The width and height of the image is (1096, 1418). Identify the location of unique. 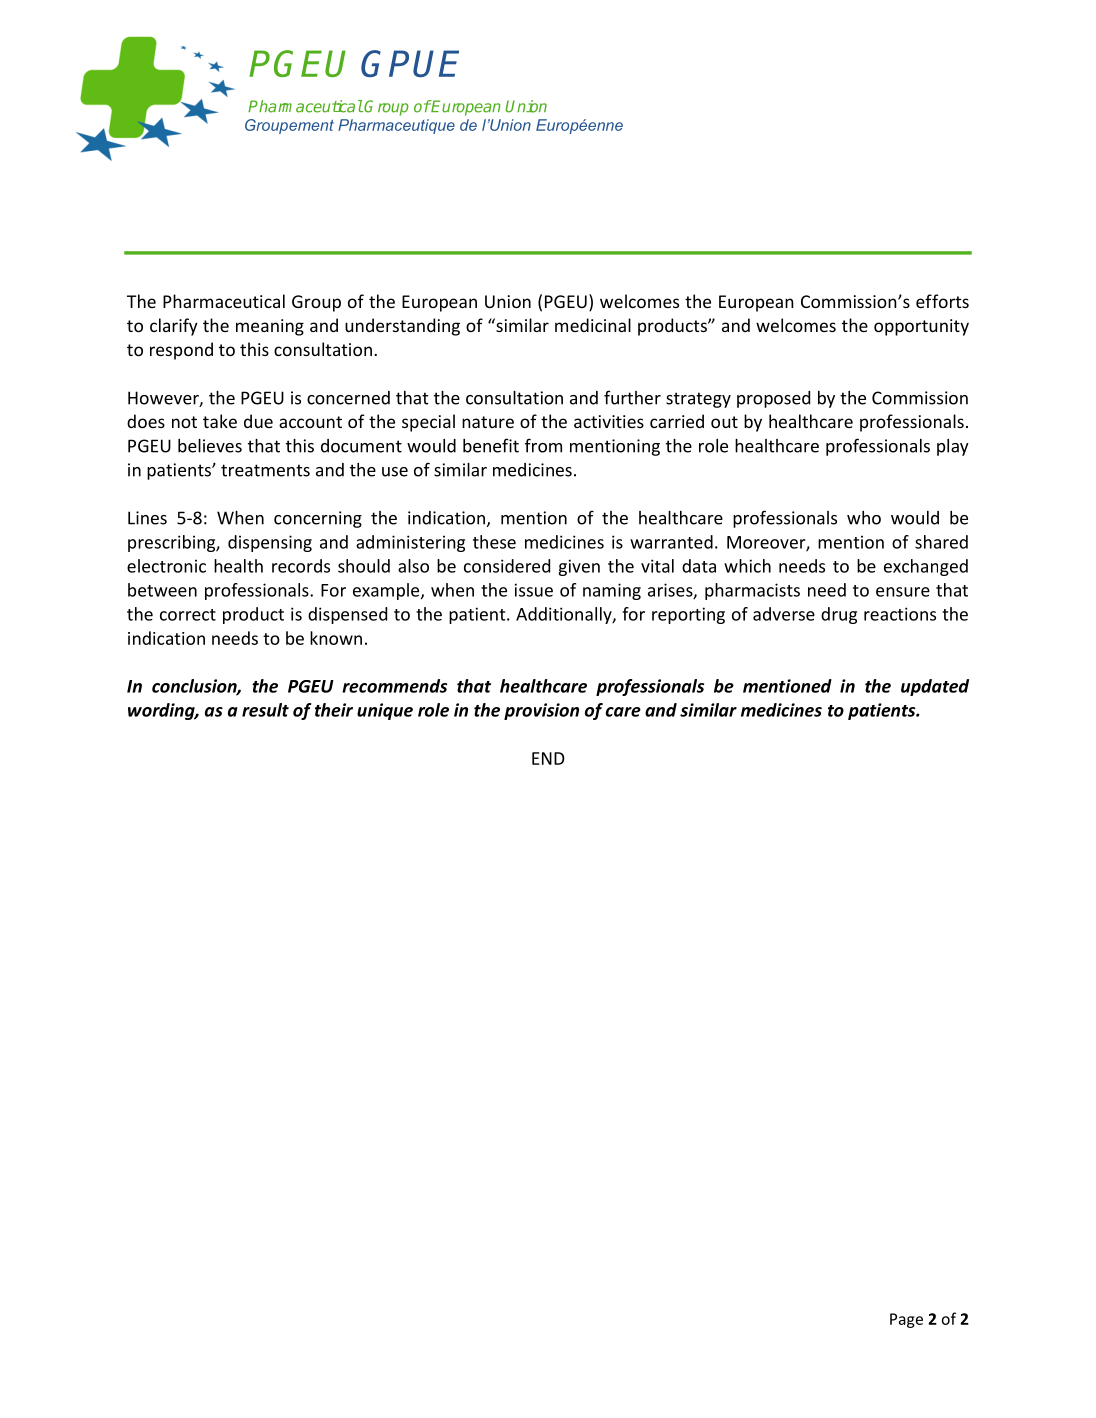
(385, 711).
